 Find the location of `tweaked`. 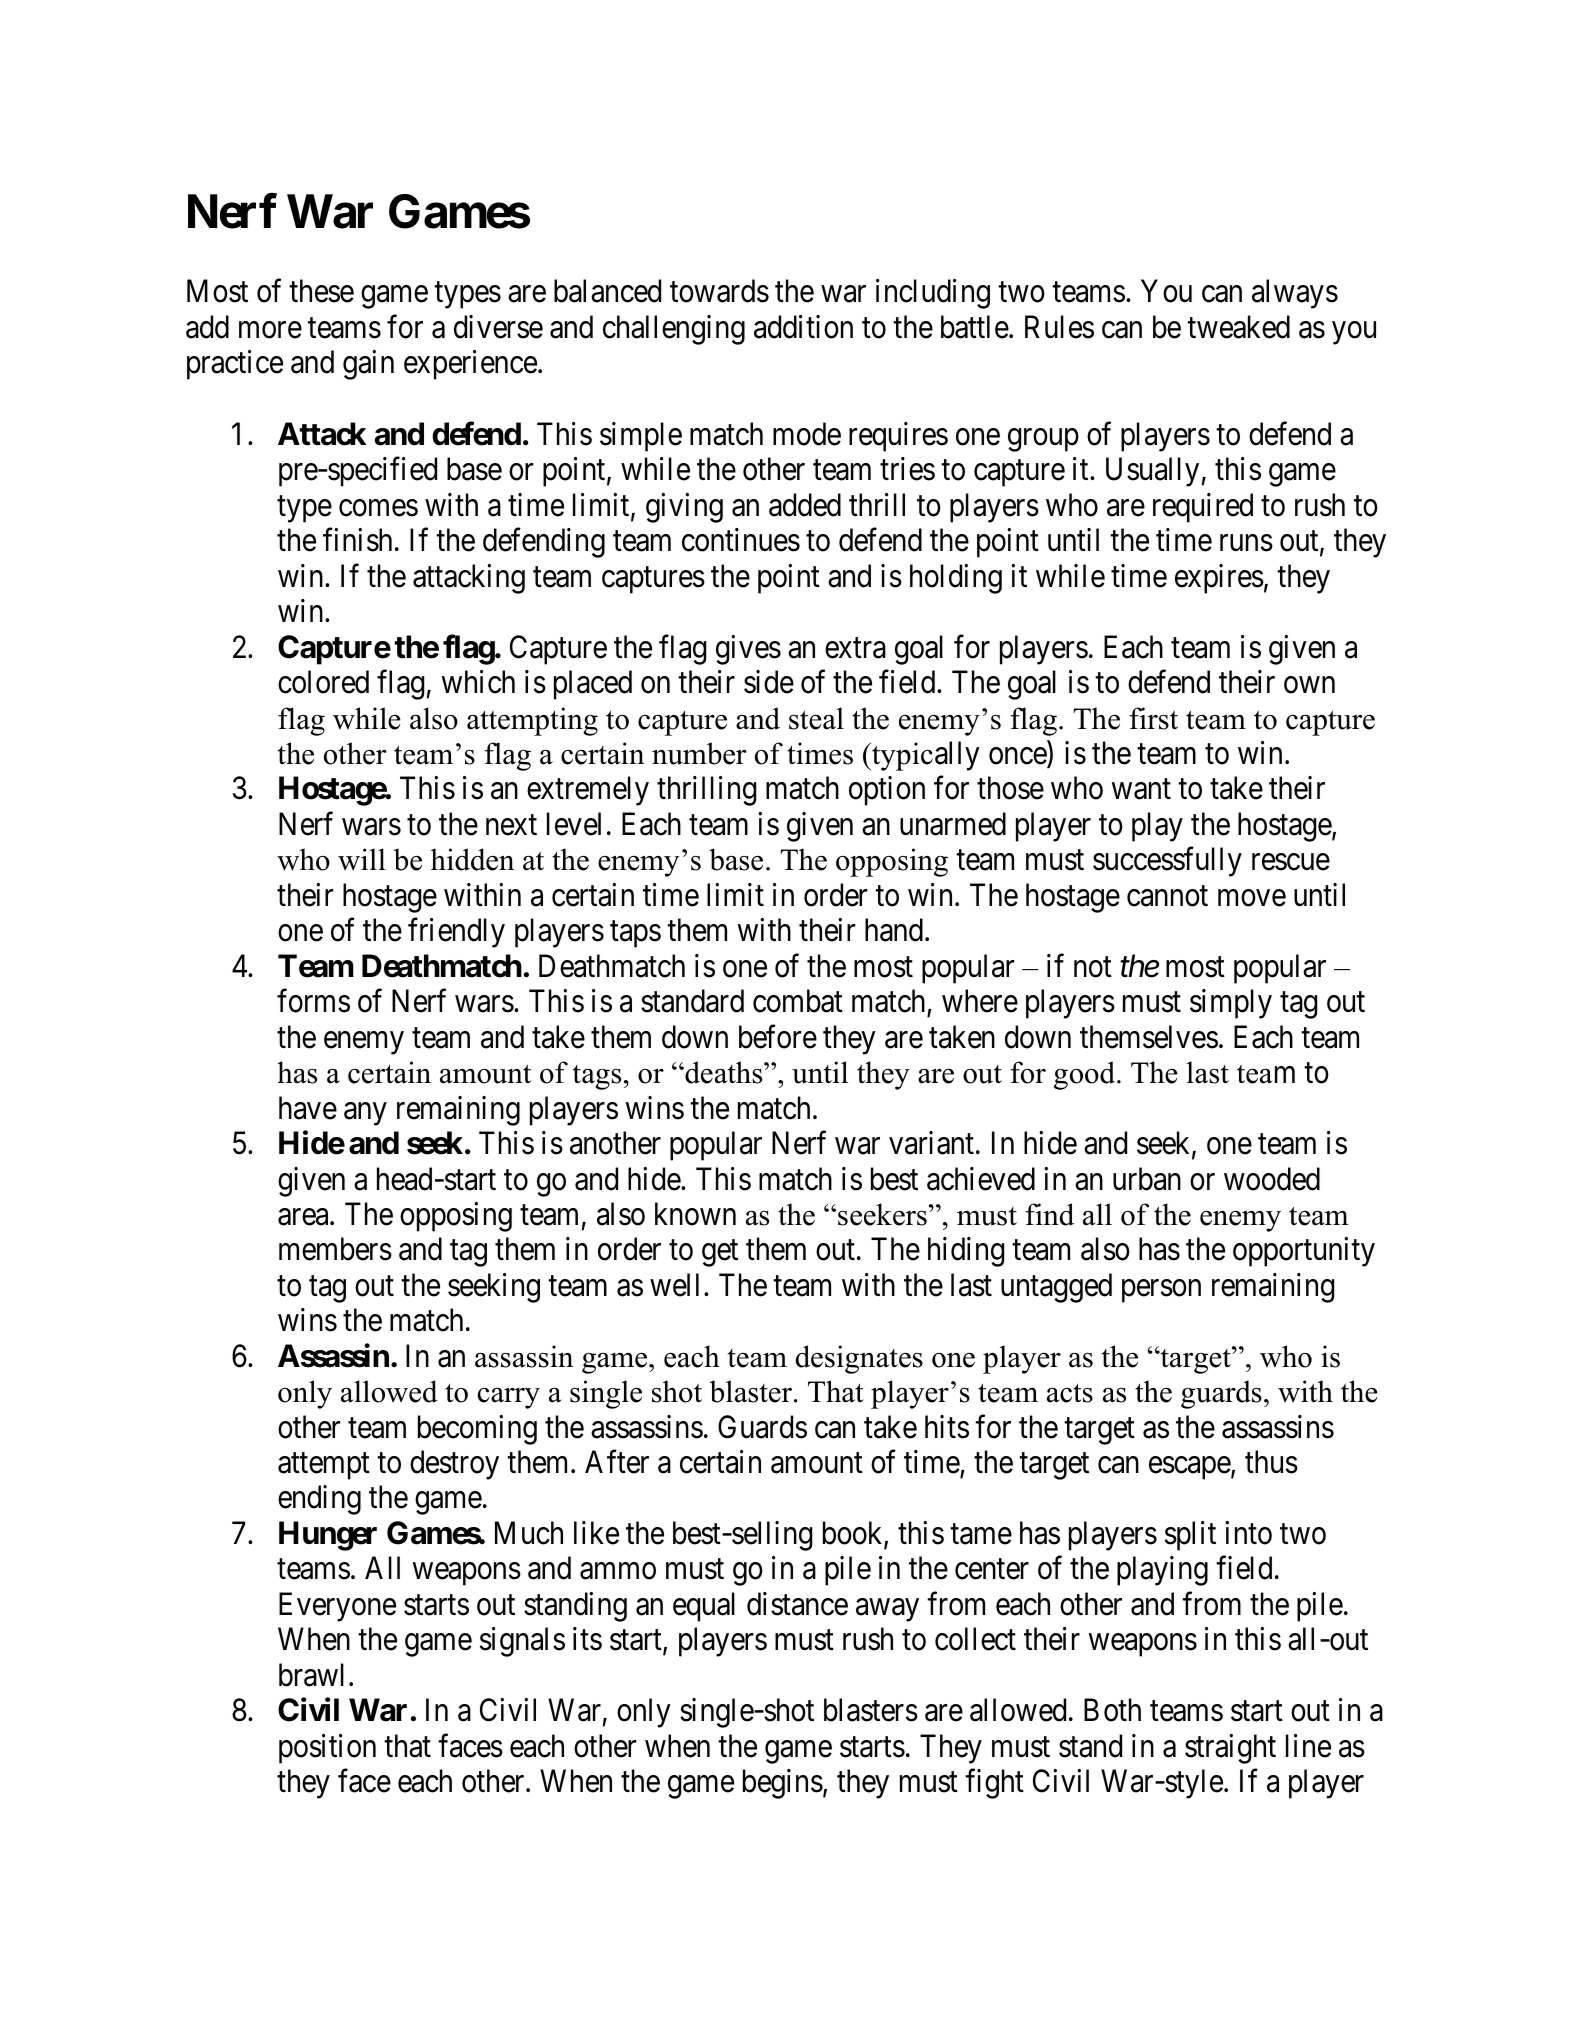

tweaked is located at coordinates (1238, 327).
